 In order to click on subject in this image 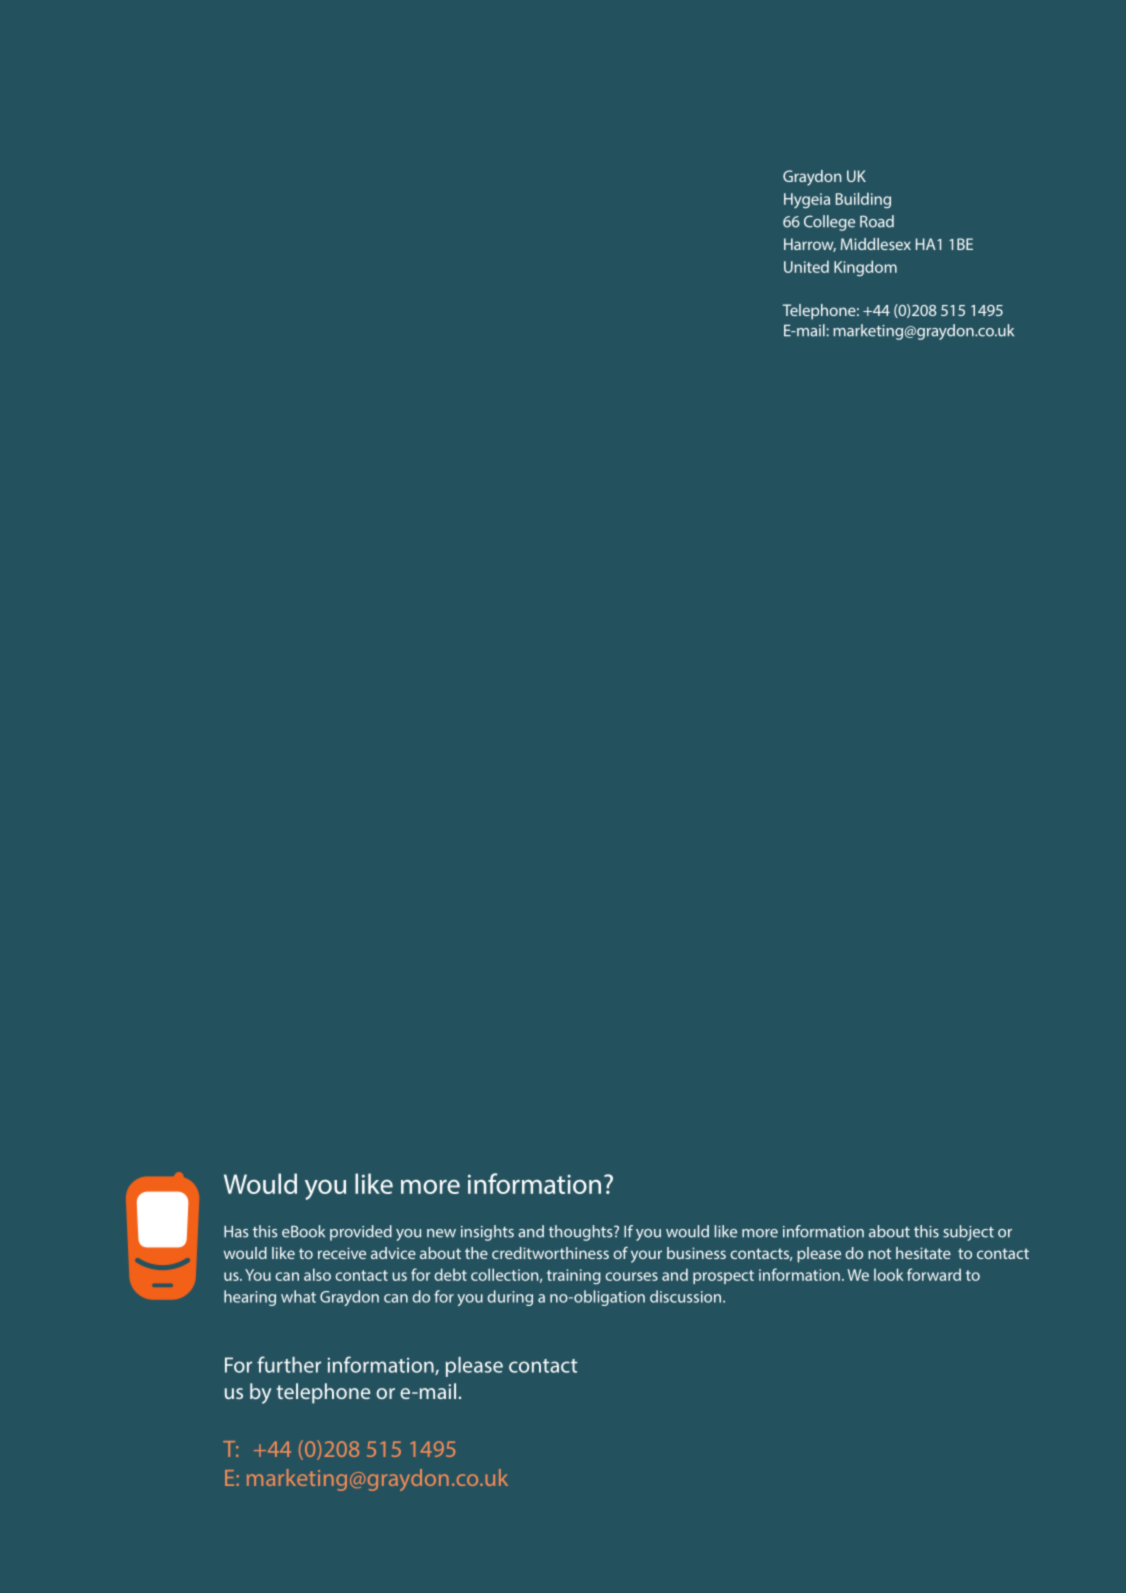, I will do `click(968, 1233)`.
